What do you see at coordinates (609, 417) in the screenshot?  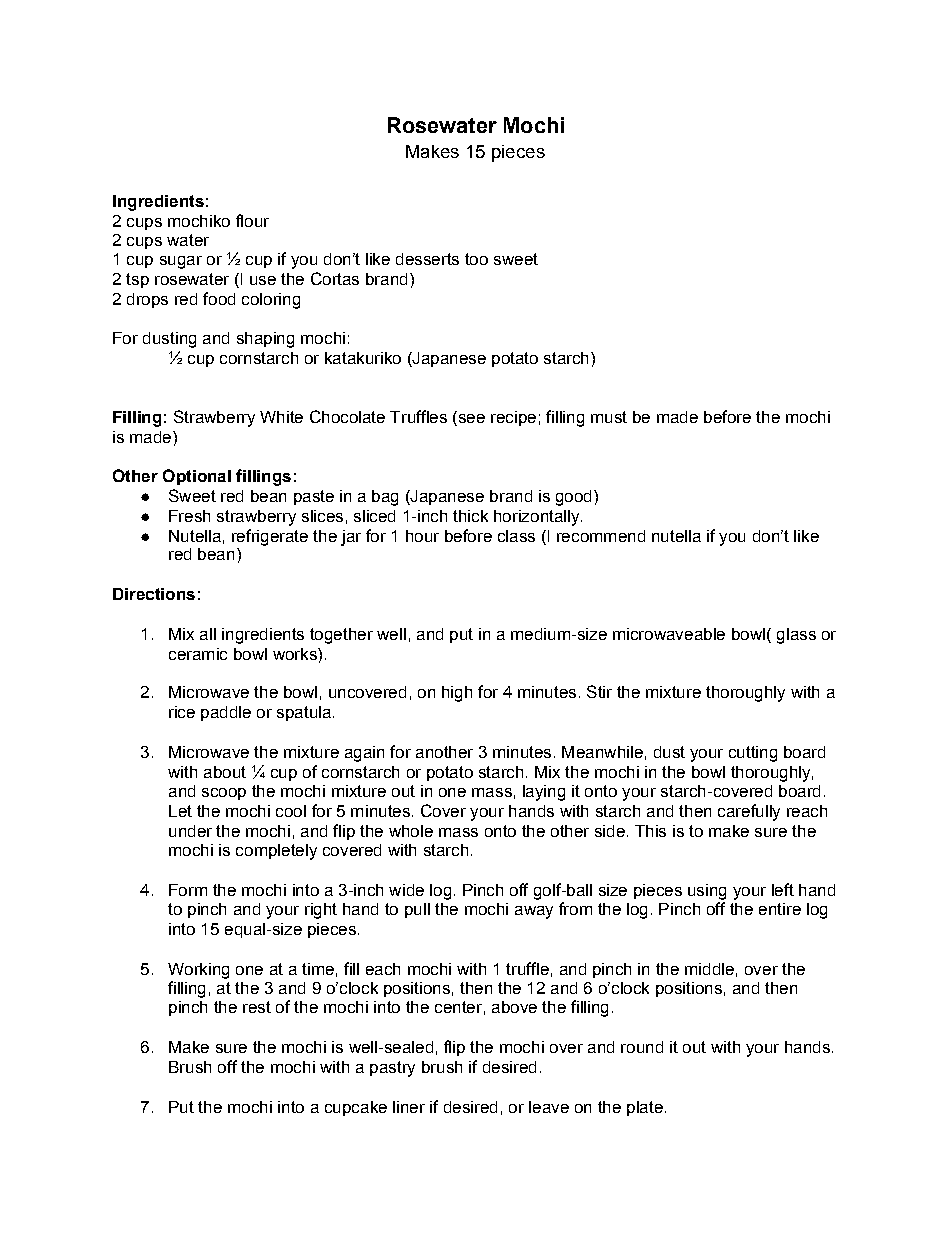 I see `must` at bounding box center [609, 417].
